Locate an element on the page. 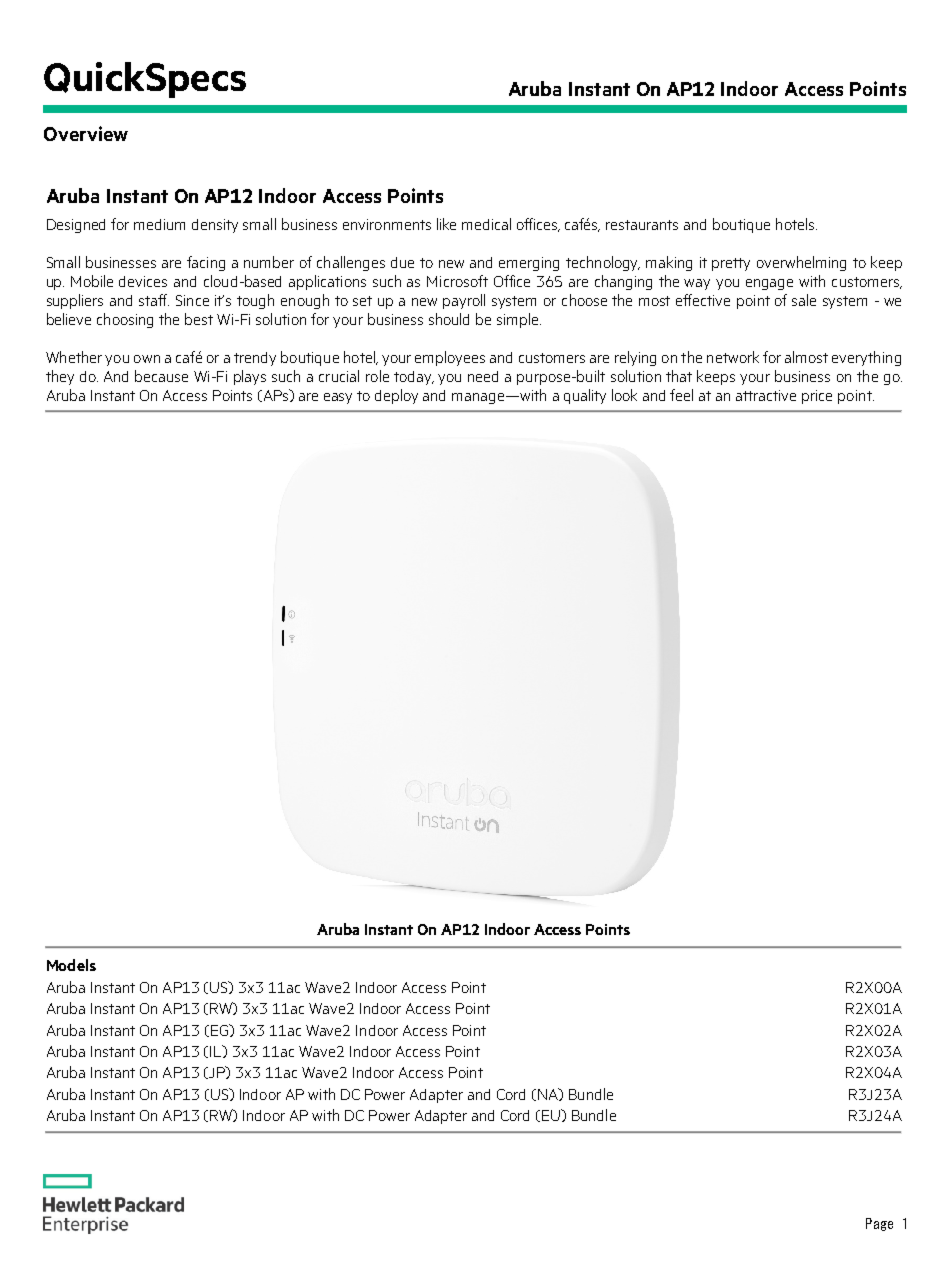 The width and height of the image is (952, 1270). Overview is located at coordinates (86, 133).
